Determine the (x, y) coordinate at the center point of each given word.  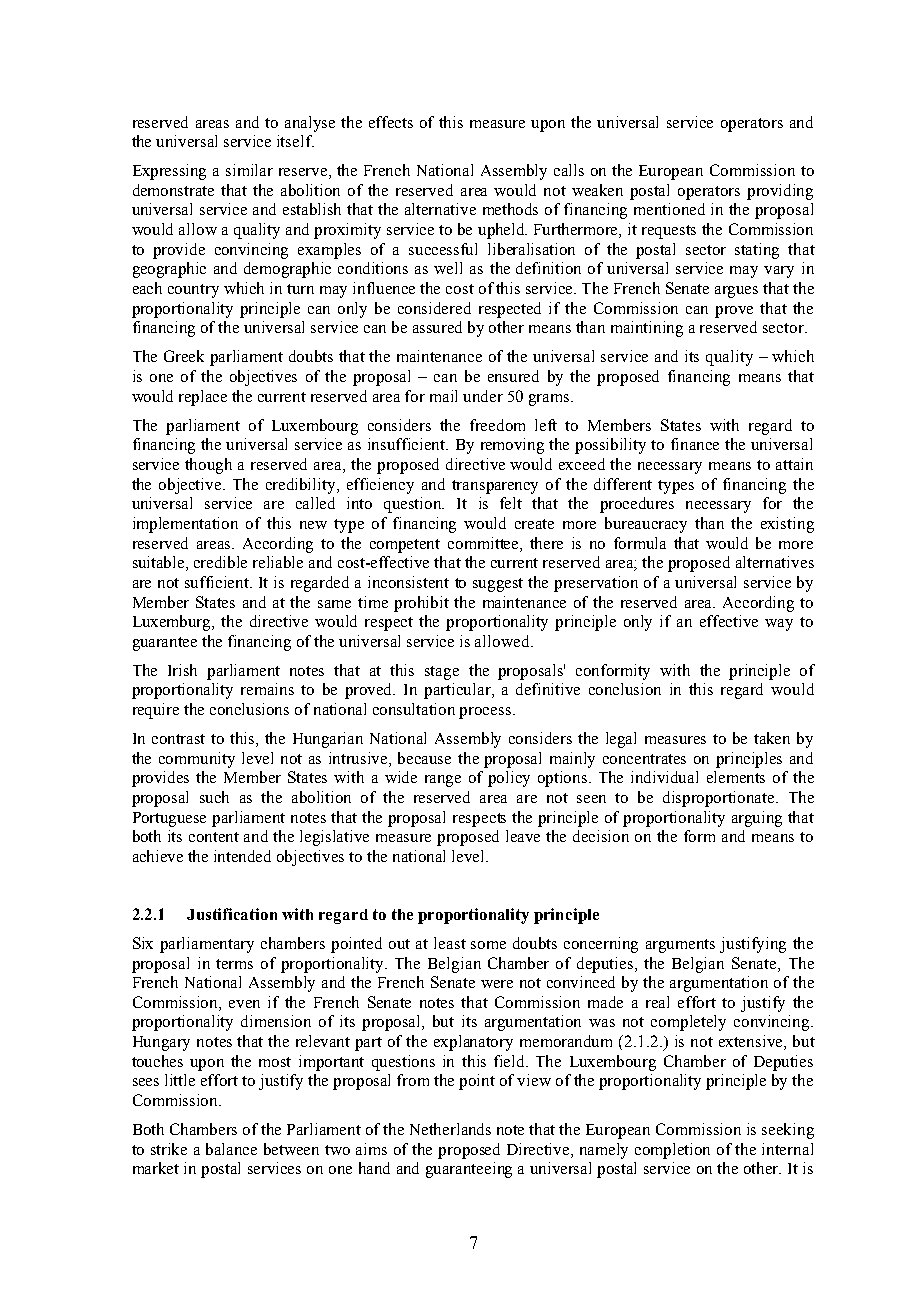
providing (780, 192)
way (779, 625)
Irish (182, 670)
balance (231, 1149)
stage (442, 673)
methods (510, 209)
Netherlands (450, 1129)
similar (249, 170)
